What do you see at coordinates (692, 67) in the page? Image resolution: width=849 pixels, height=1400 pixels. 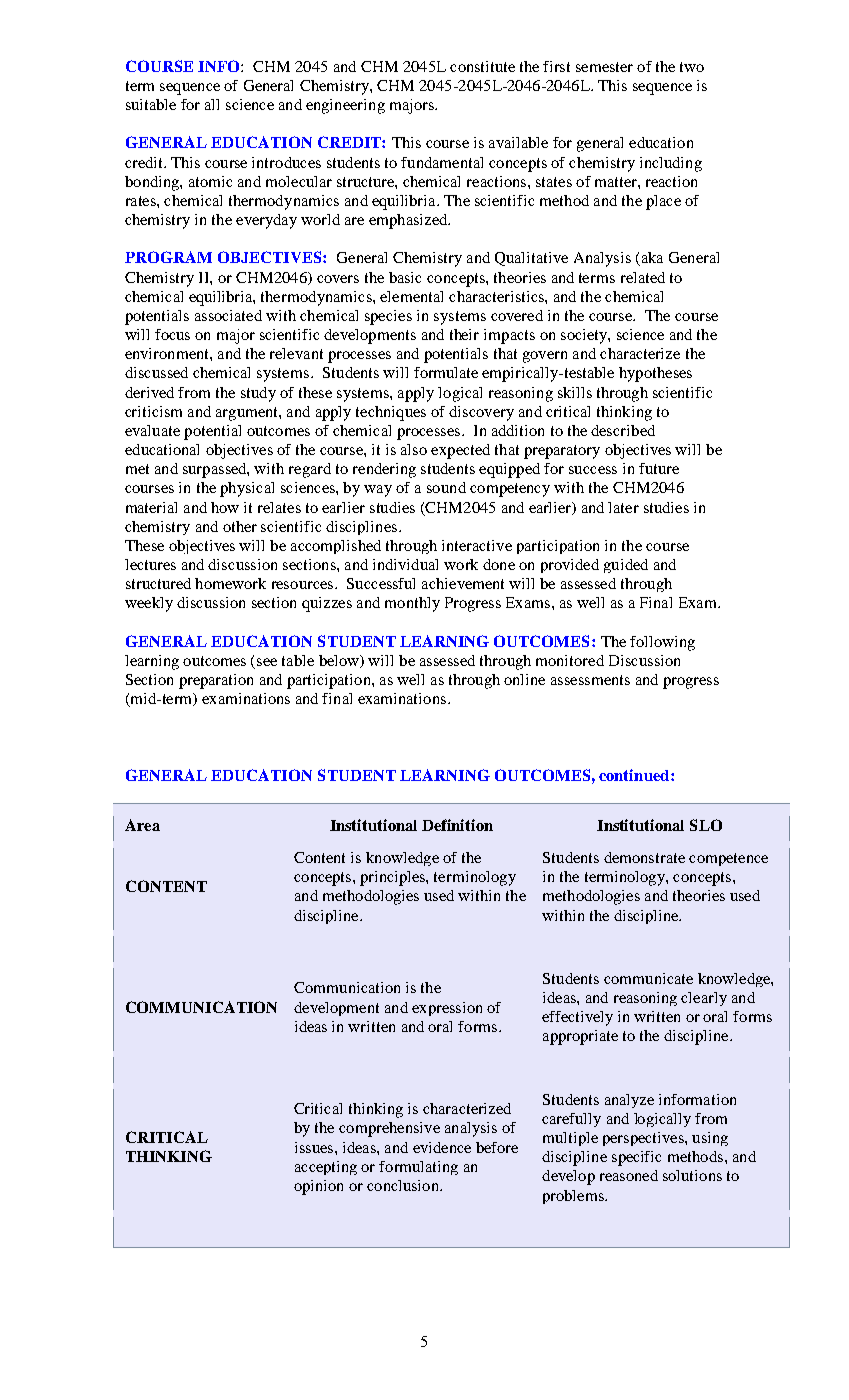 I see `two` at bounding box center [692, 67].
